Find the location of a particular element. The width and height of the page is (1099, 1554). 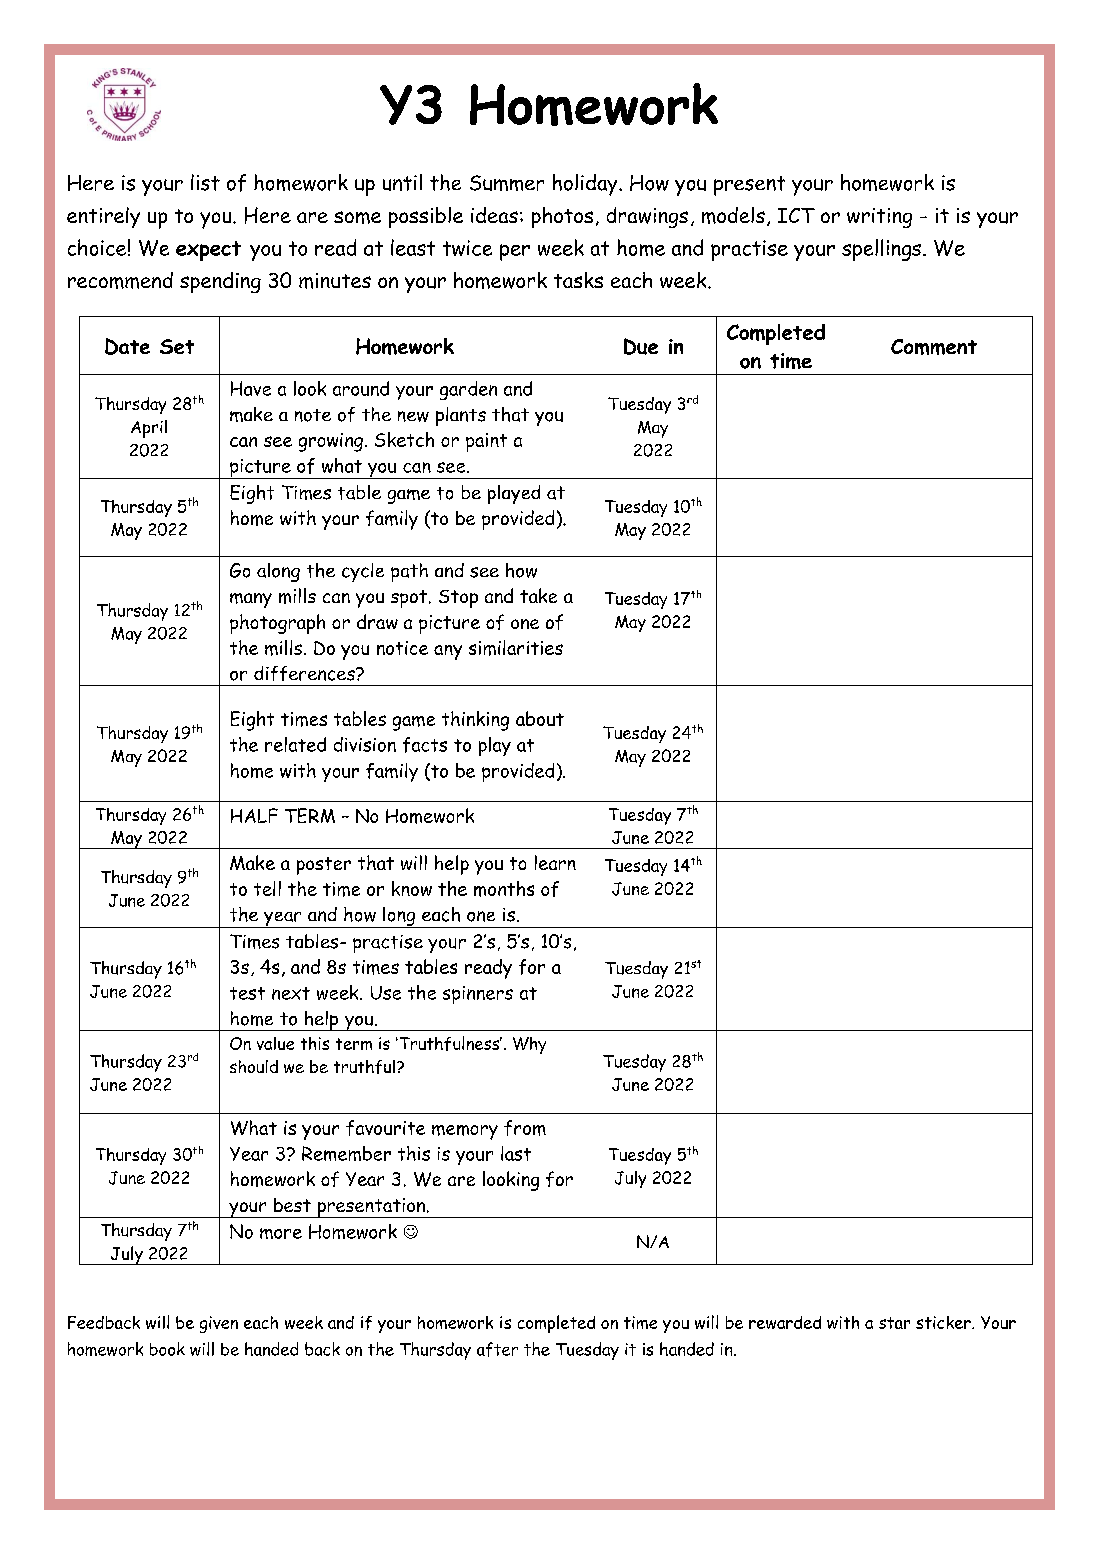

about is located at coordinates (540, 718).
